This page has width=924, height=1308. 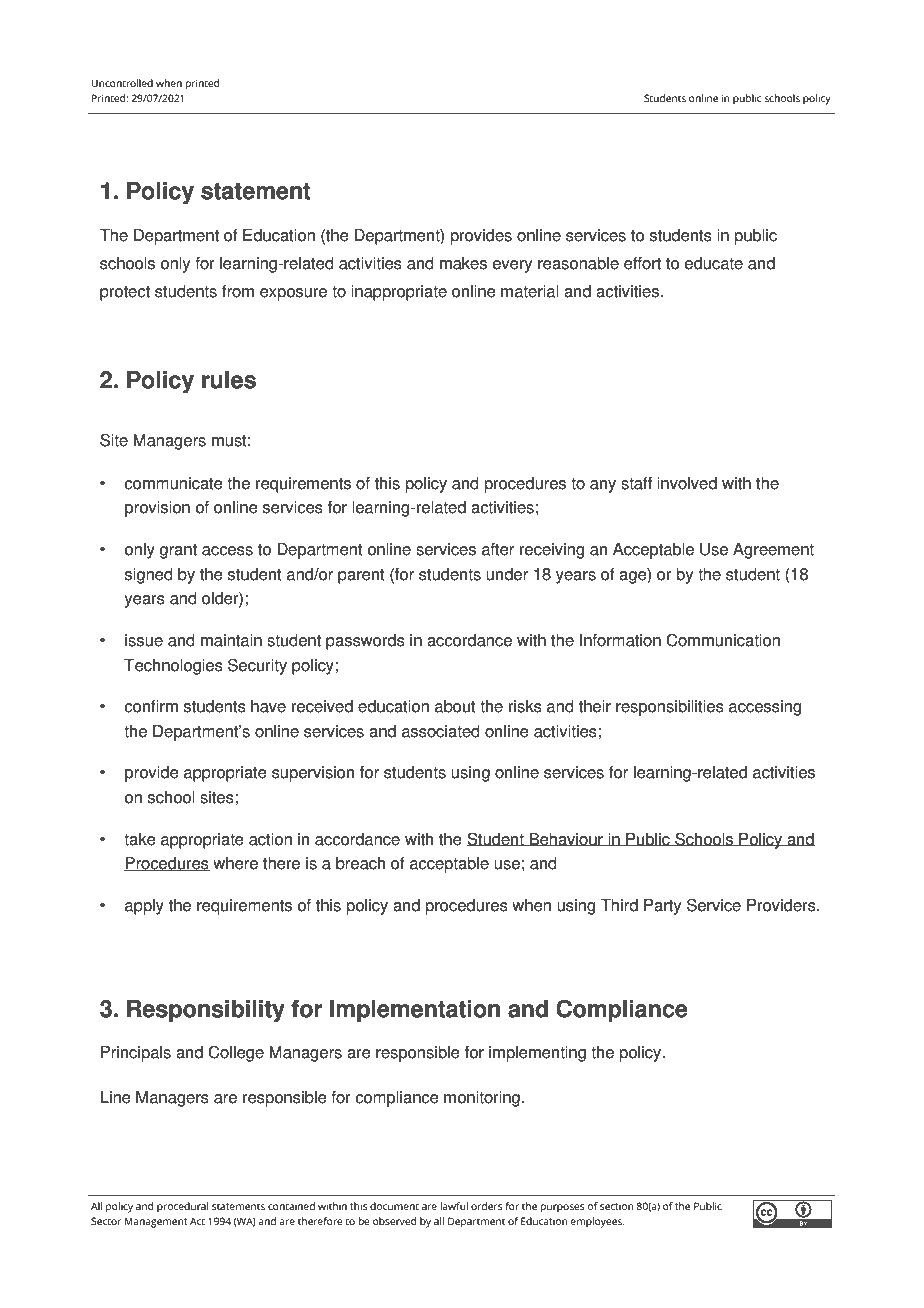 What do you see at coordinates (662, 907) in the page?
I see `Party` at bounding box center [662, 907].
